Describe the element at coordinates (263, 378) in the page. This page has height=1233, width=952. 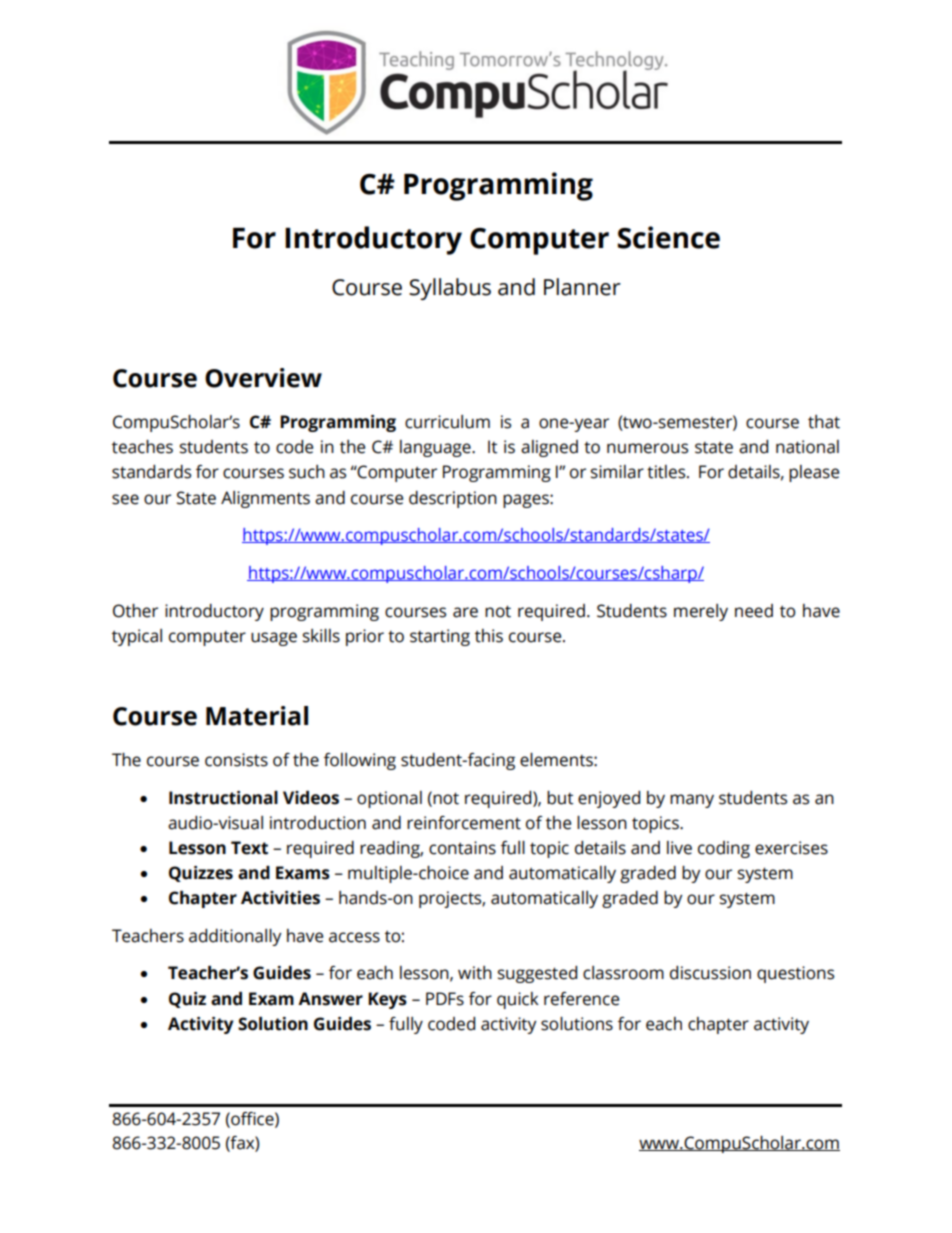
I see `Overview` at that location.
